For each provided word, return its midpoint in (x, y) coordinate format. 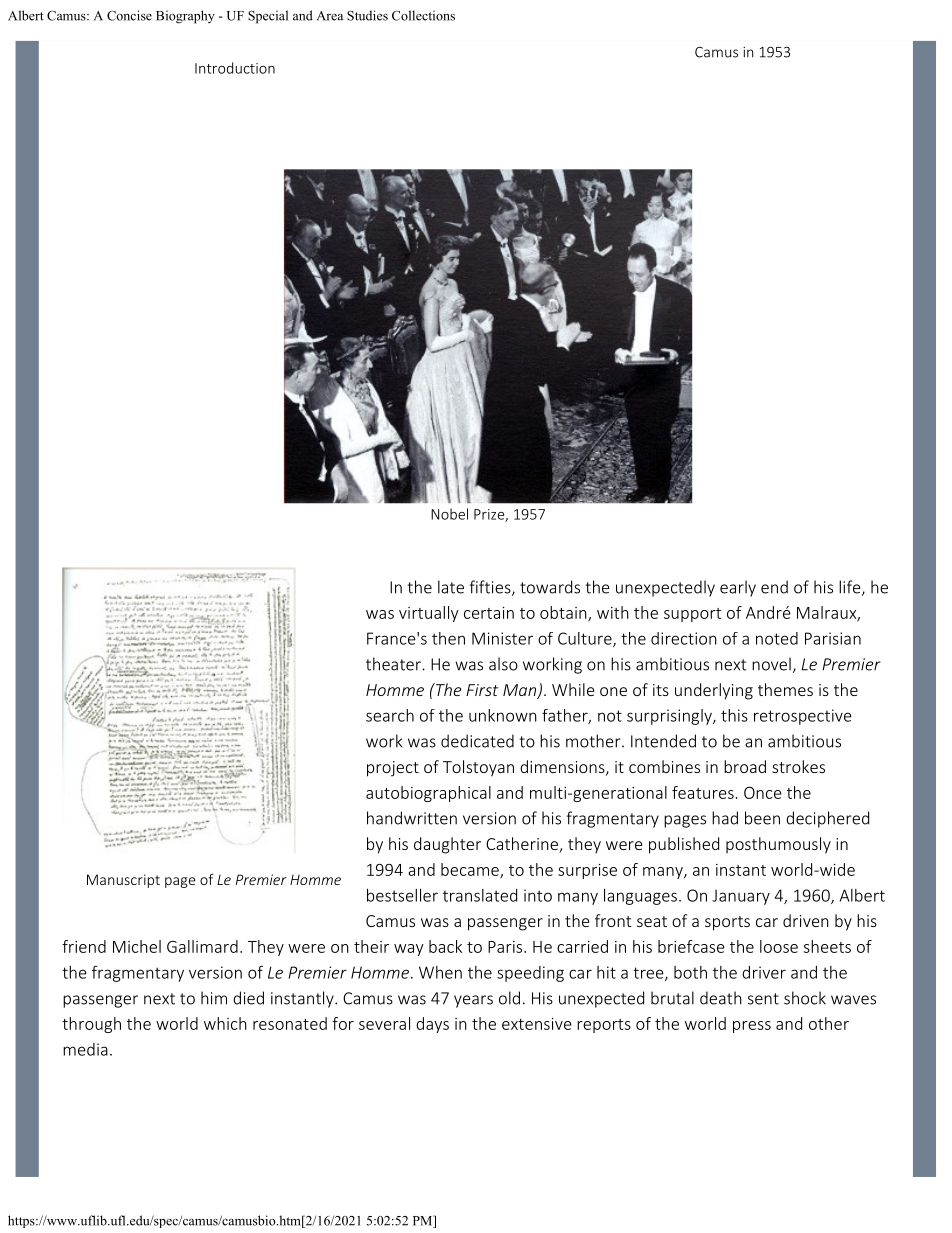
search (390, 715)
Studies (367, 15)
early (738, 588)
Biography (185, 17)
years (473, 1001)
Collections (423, 15)
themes (785, 689)
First (482, 690)
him (214, 998)
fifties (491, 588)
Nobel (449, 514)
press (752, 1027)
